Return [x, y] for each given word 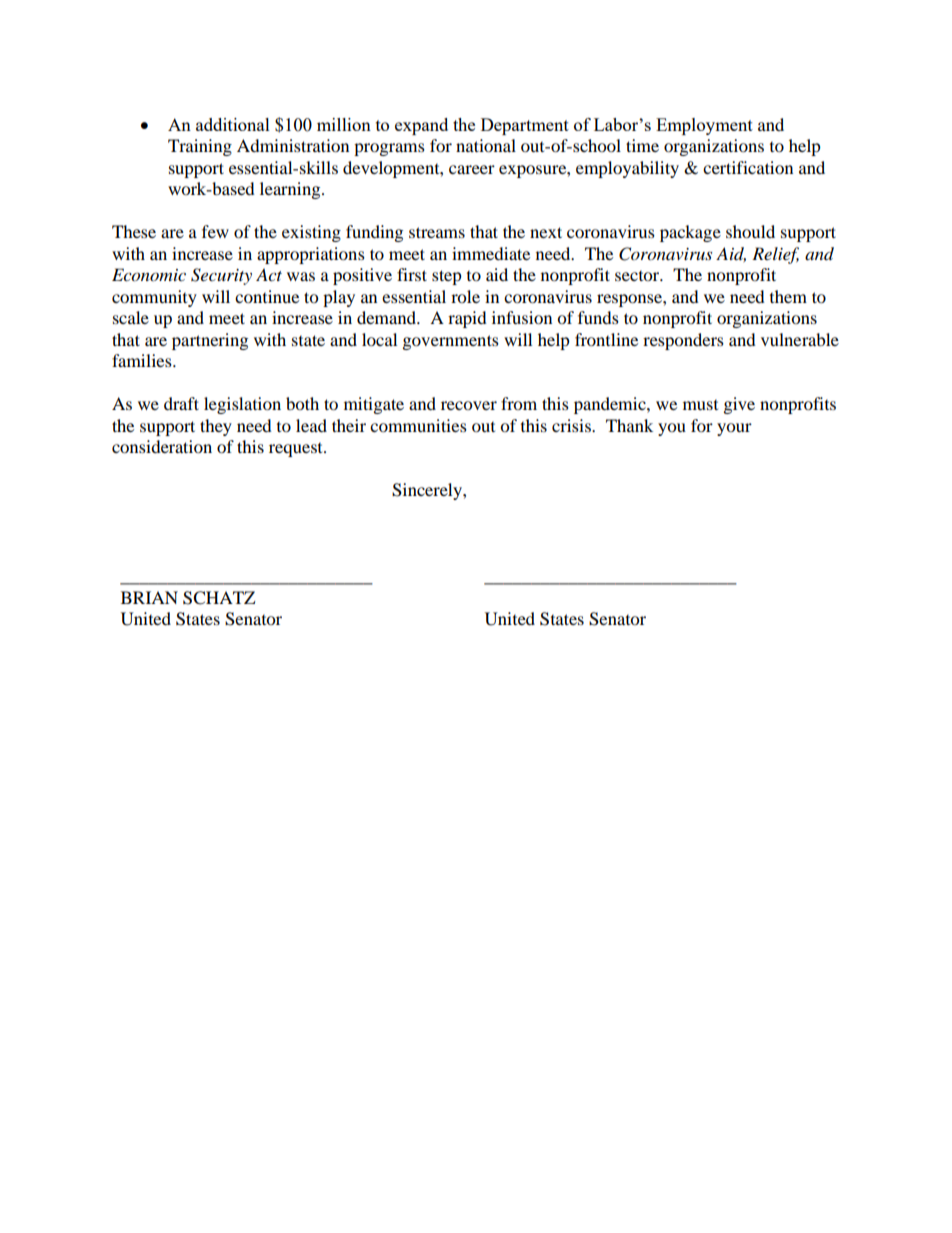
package [690, 233]
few [215, 231]
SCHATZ [219, 598]
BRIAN [149, 597]
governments [451, 342]
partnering [210, 341]
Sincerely [428, 491]
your [734, 429]
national [486, 145]
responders [683, 341]
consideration [162, 446]
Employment [704, 126]
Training [200, 147]
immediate [491, 253]
